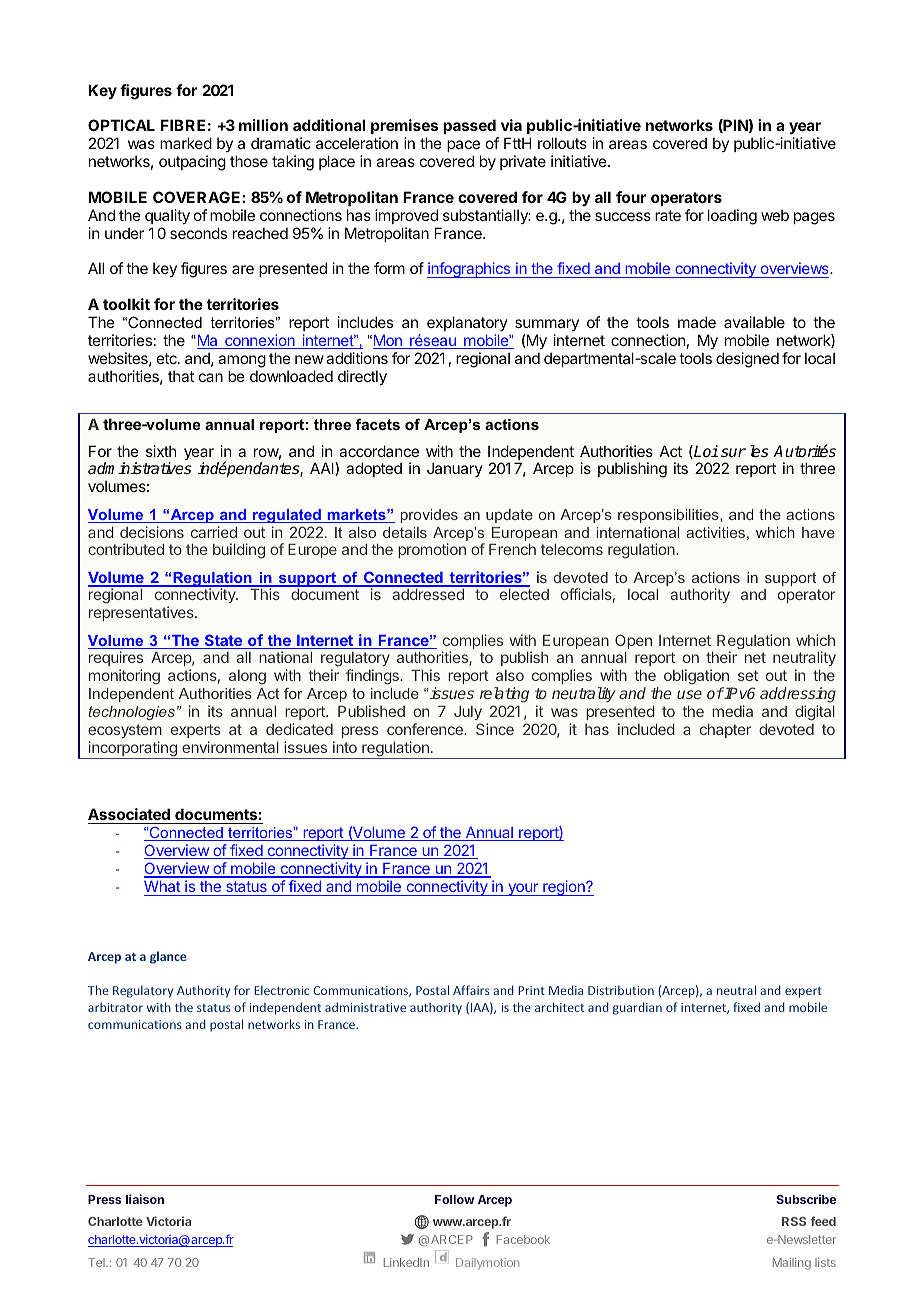 Image resolution: width=924 pixels, height=1307 pixels. What do you see at coordinates (168, 957) in the screenshot?
I see `glance` at bounding box center [168, 957].
